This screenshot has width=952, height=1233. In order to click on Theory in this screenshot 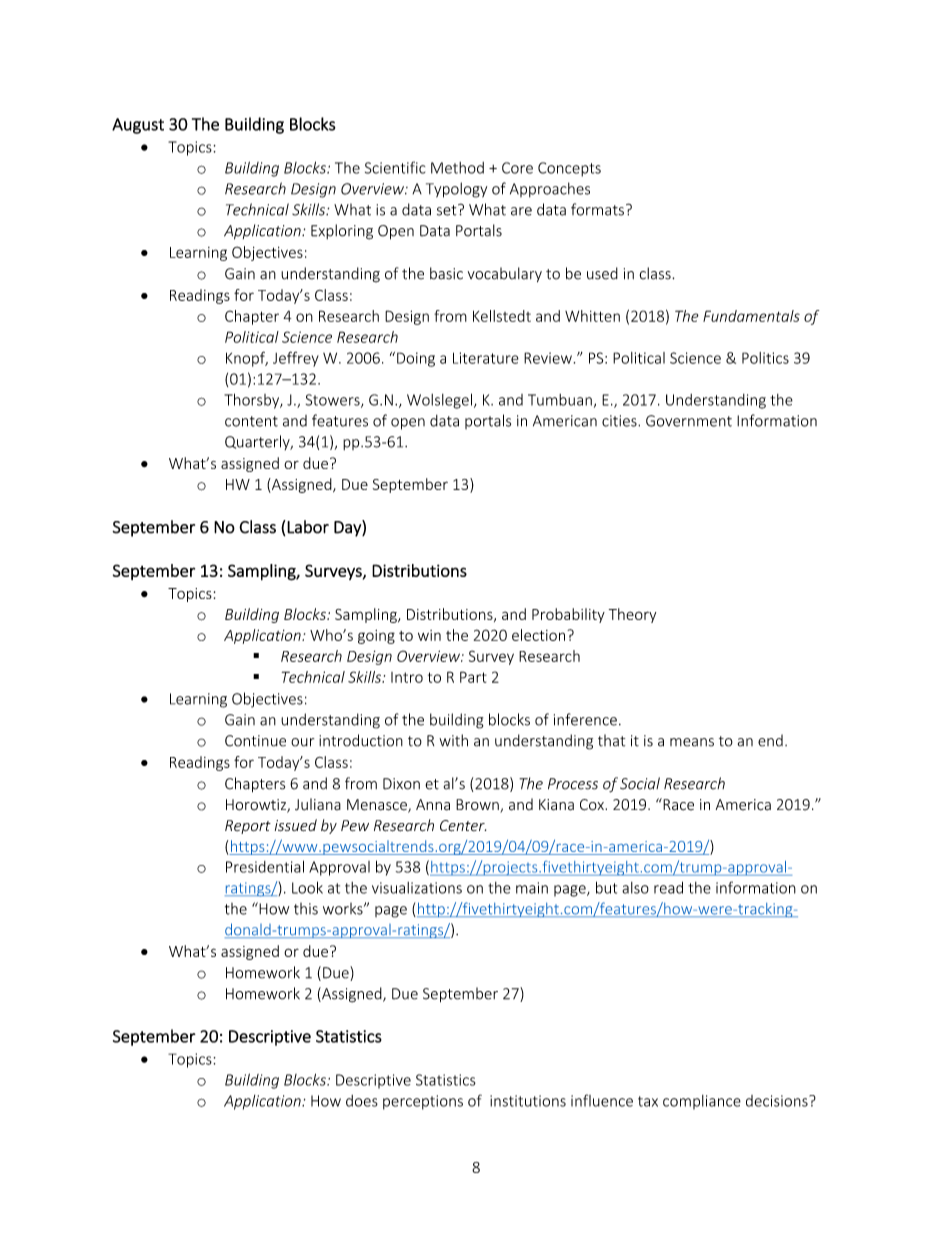, I will do `click(632, 615)`.
